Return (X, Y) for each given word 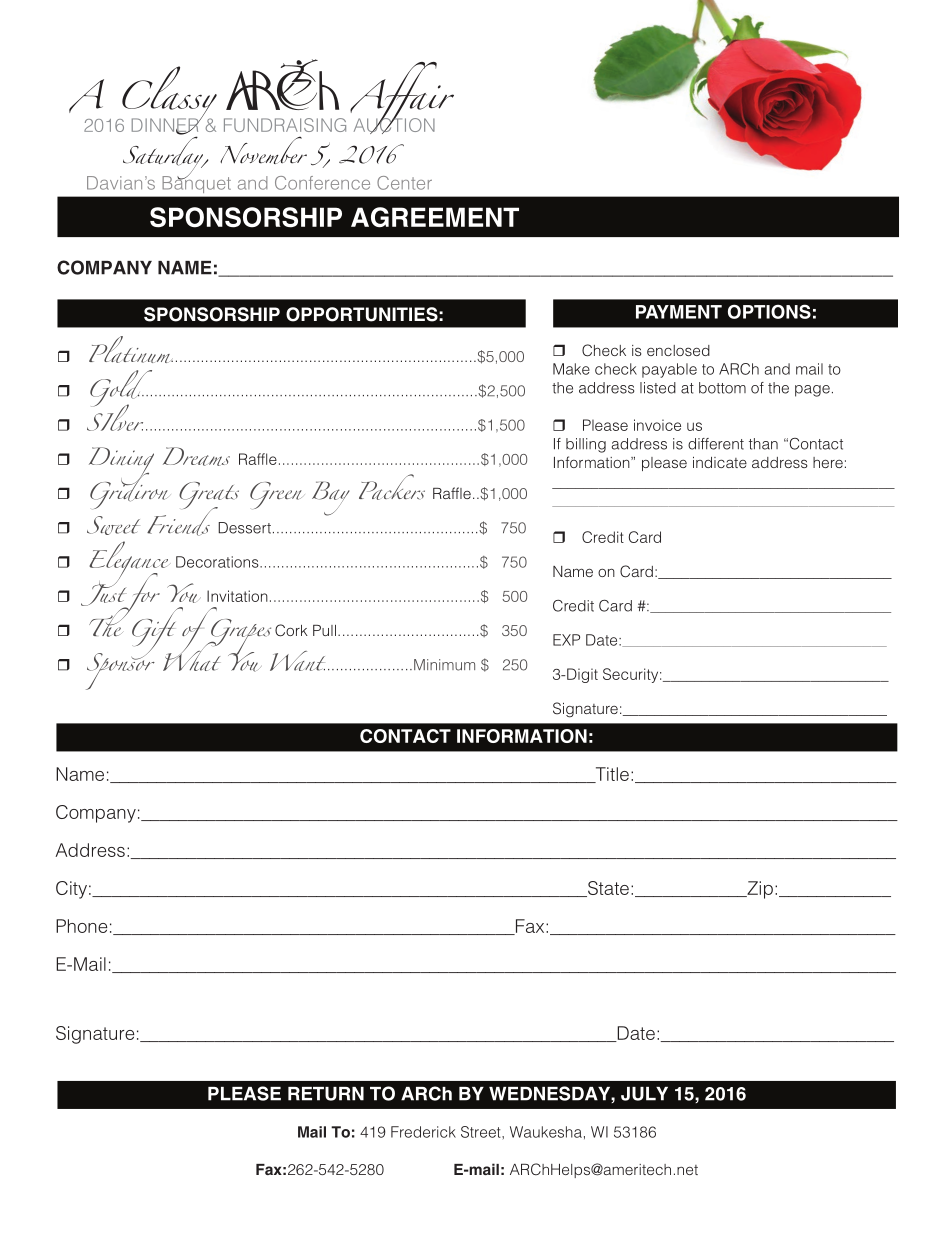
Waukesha (546, 1132)
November (263, 150)
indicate (720, 462)
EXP (566, 640)
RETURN (326, 1094)
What (193, 655)
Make (571, 369)
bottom (722, 388)
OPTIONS (769, 311)
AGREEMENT (435, 217)
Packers (392, 487)
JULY (644, 1094)
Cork (291, 630)
